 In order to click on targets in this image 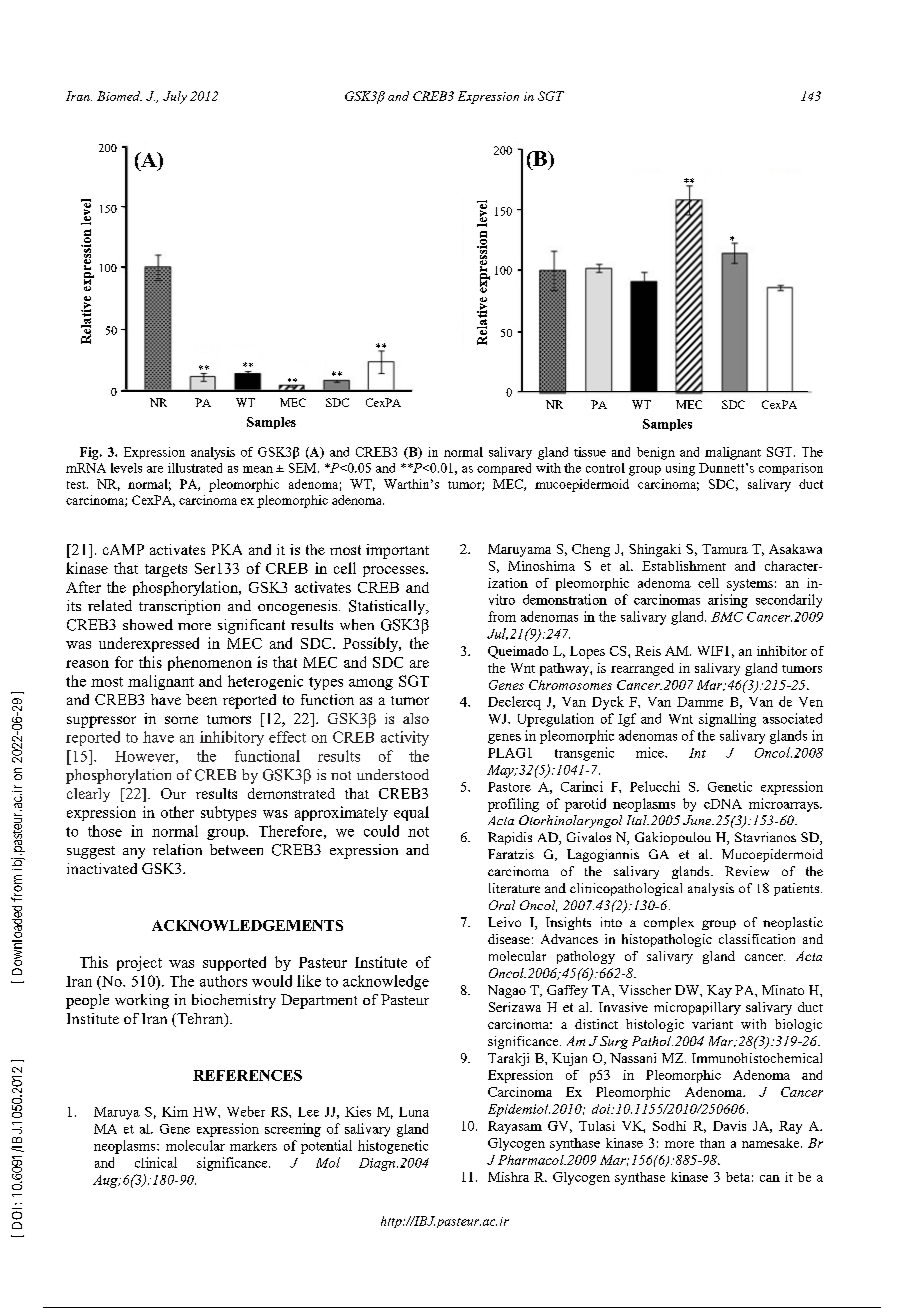, I will do `click(166, 570)`.
